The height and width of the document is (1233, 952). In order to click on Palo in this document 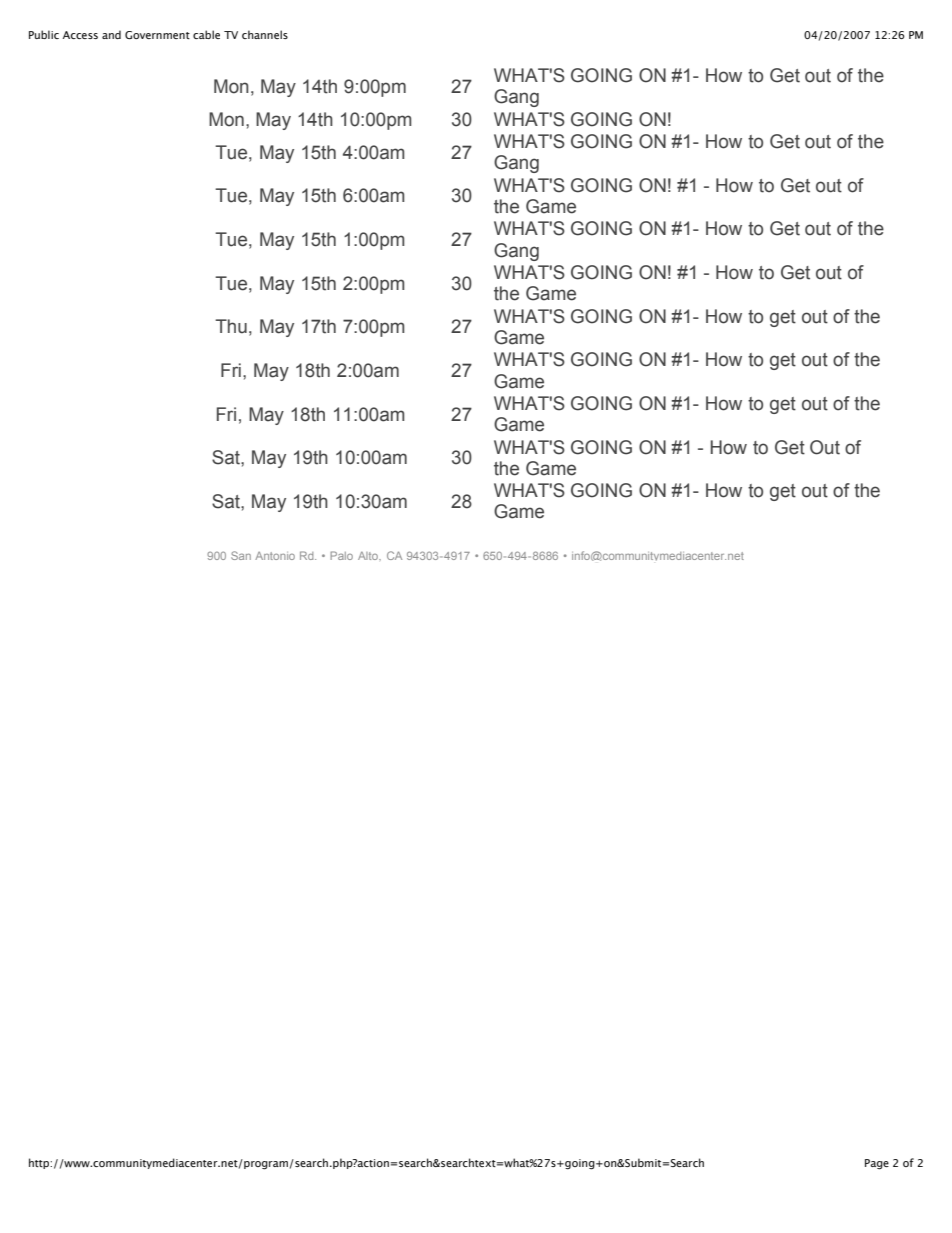, I will do `click(341, 555)`.
